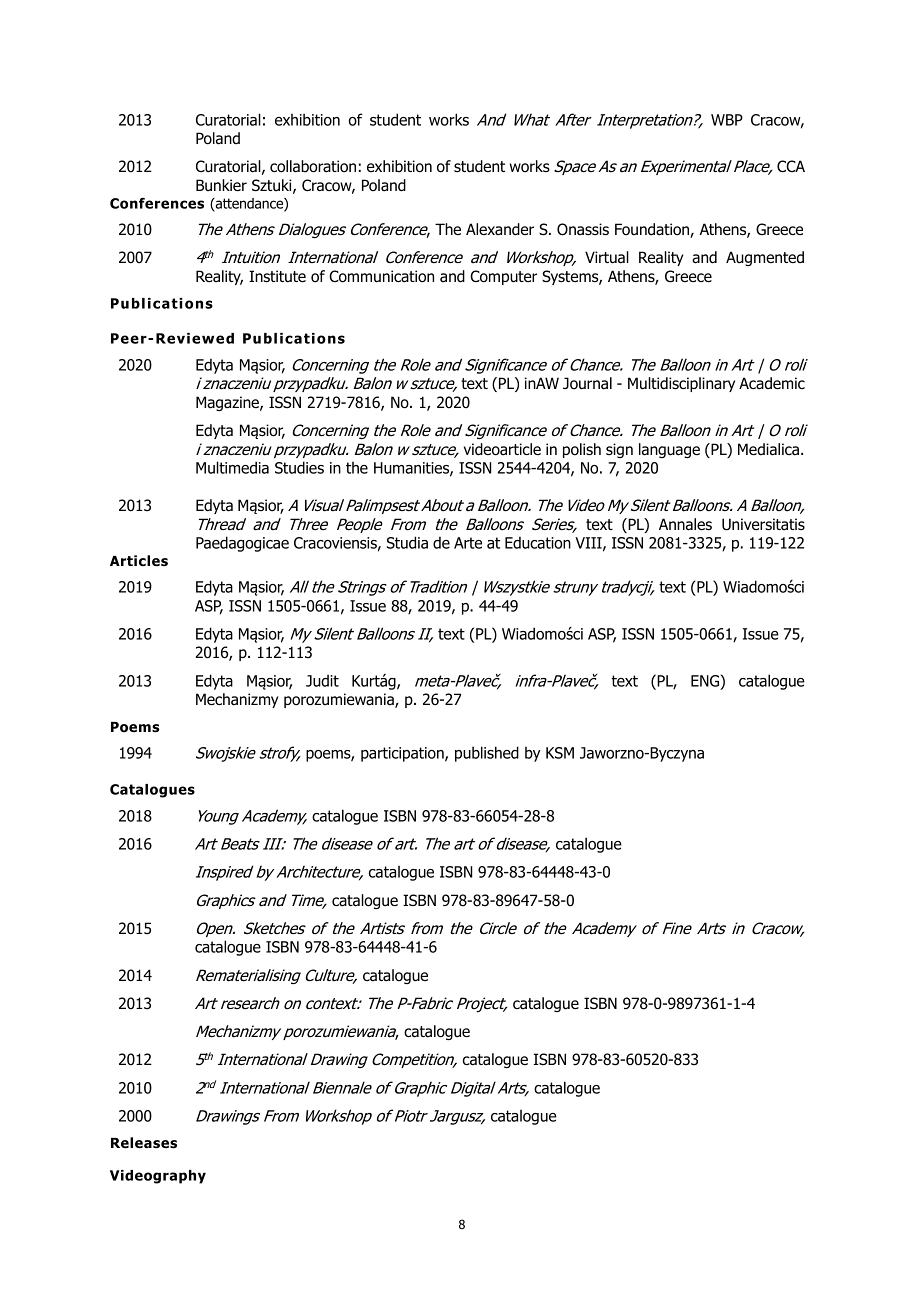 The image size is (924, 1308). I want to click on Articles, so click(139, 561).
